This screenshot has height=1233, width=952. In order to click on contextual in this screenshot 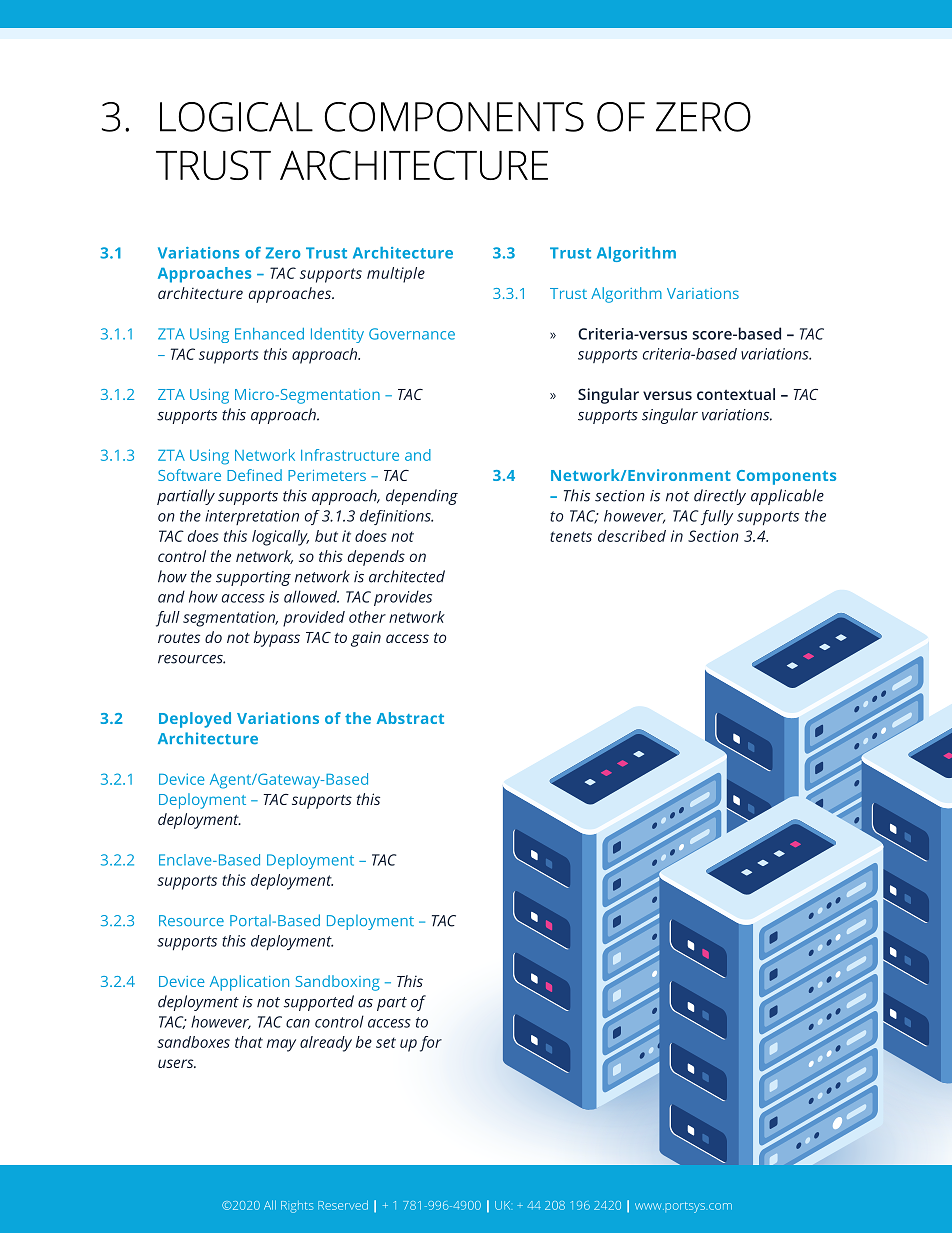, I will do `click(736, 394)`.
